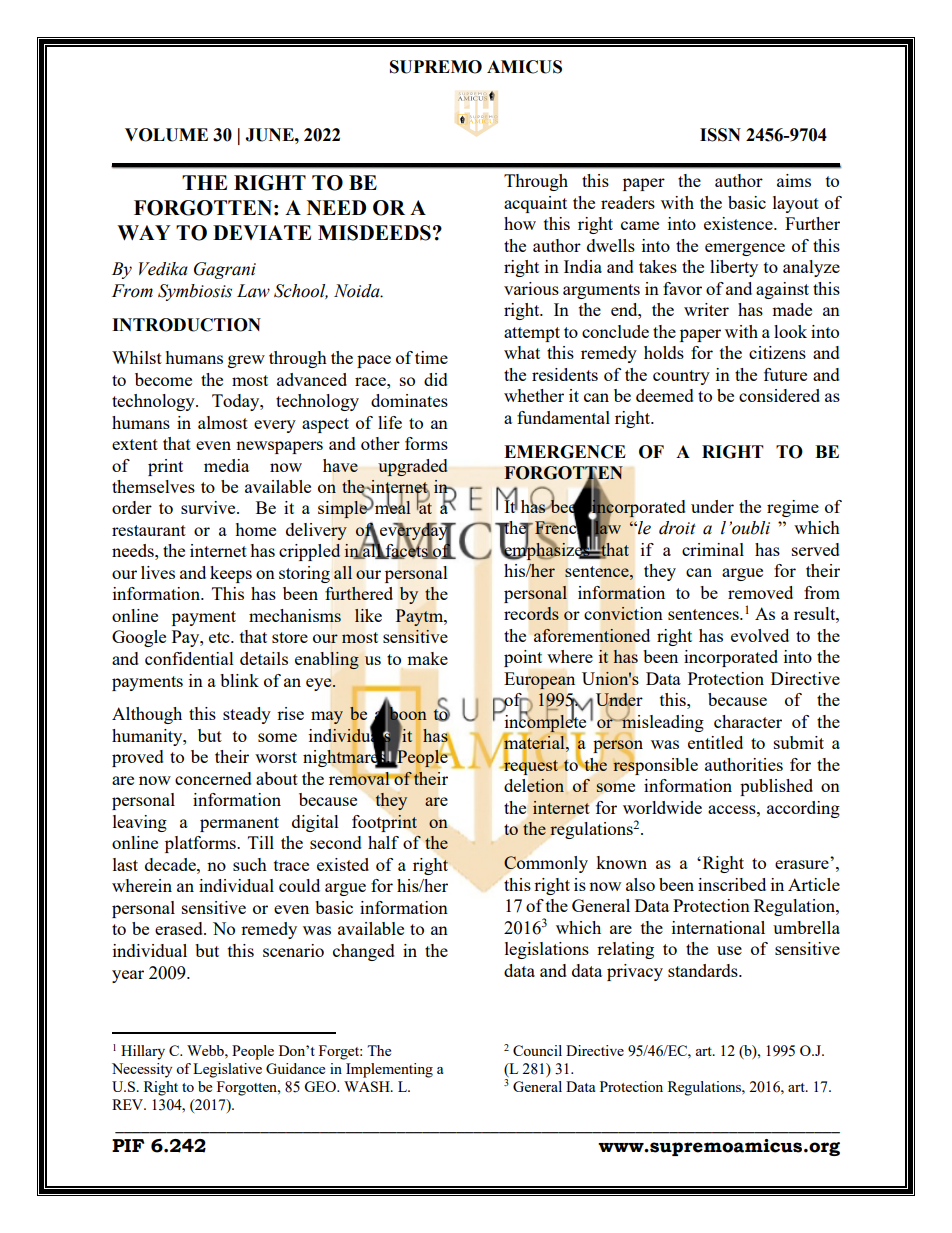  I want to click on regime, so click(793, 508).
